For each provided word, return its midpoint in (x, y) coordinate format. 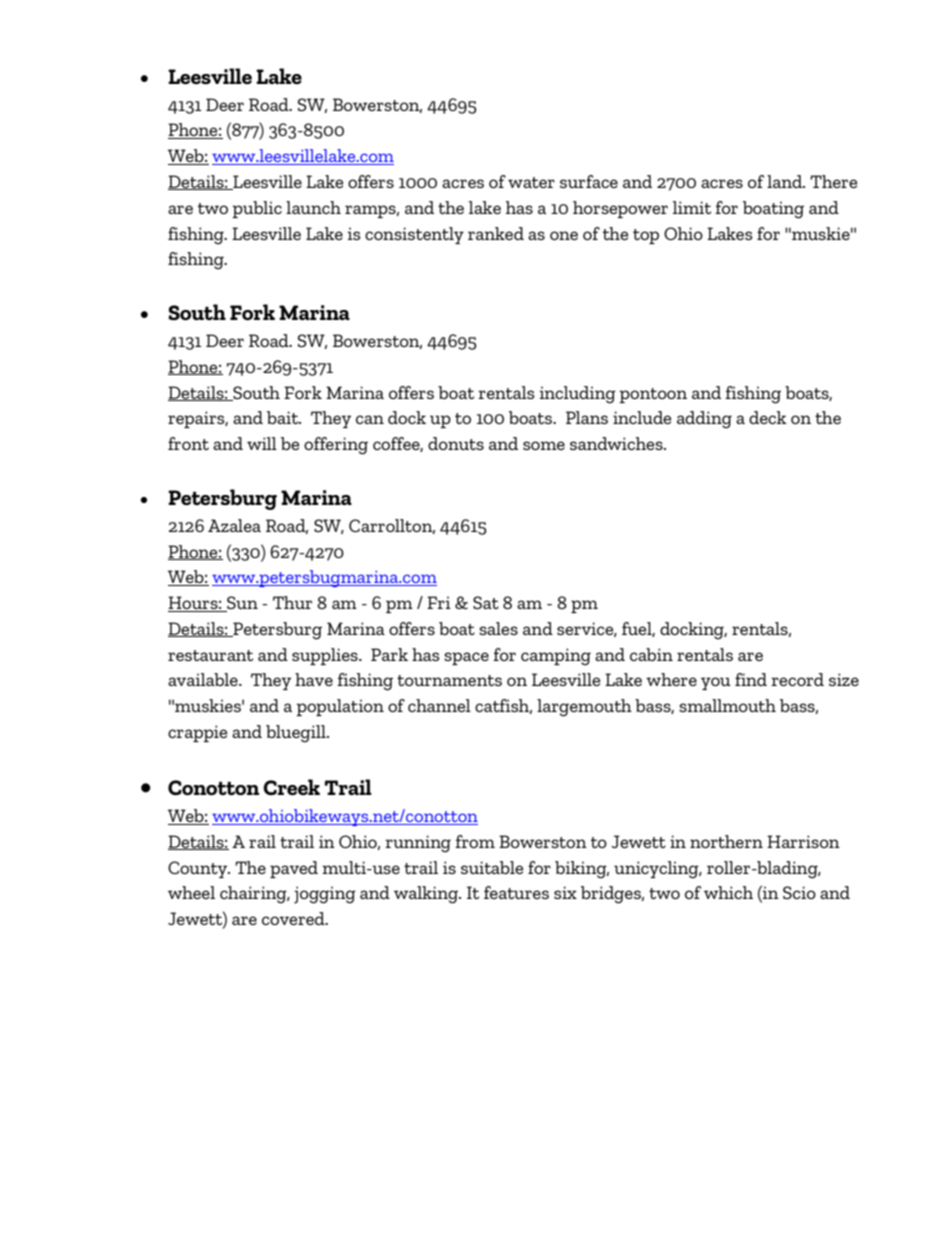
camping (556, 657)
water (531, 182)
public (257, 209)
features (516, 892)
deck (768, 417)
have (314, 679)
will (262, 443)
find (751, 679)
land (785, 181)
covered (294, 918)
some (544, 445)
